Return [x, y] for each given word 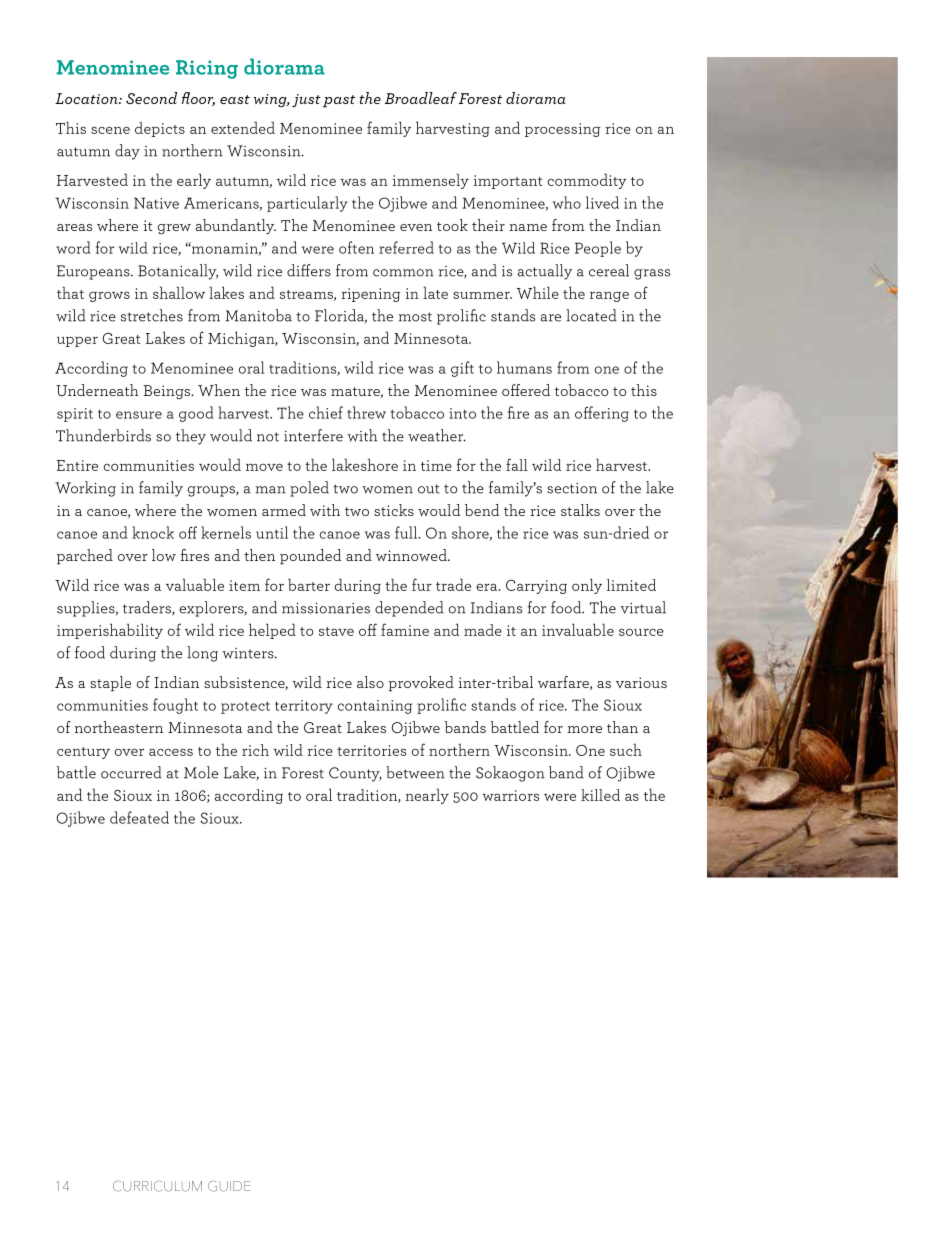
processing [562, 130]
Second [151, 98]
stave [336, 631]
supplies [87, 609]
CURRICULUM [157, 1186]
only [587, 586]
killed [600, 795]
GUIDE [229, 1186]
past [339, 101]
